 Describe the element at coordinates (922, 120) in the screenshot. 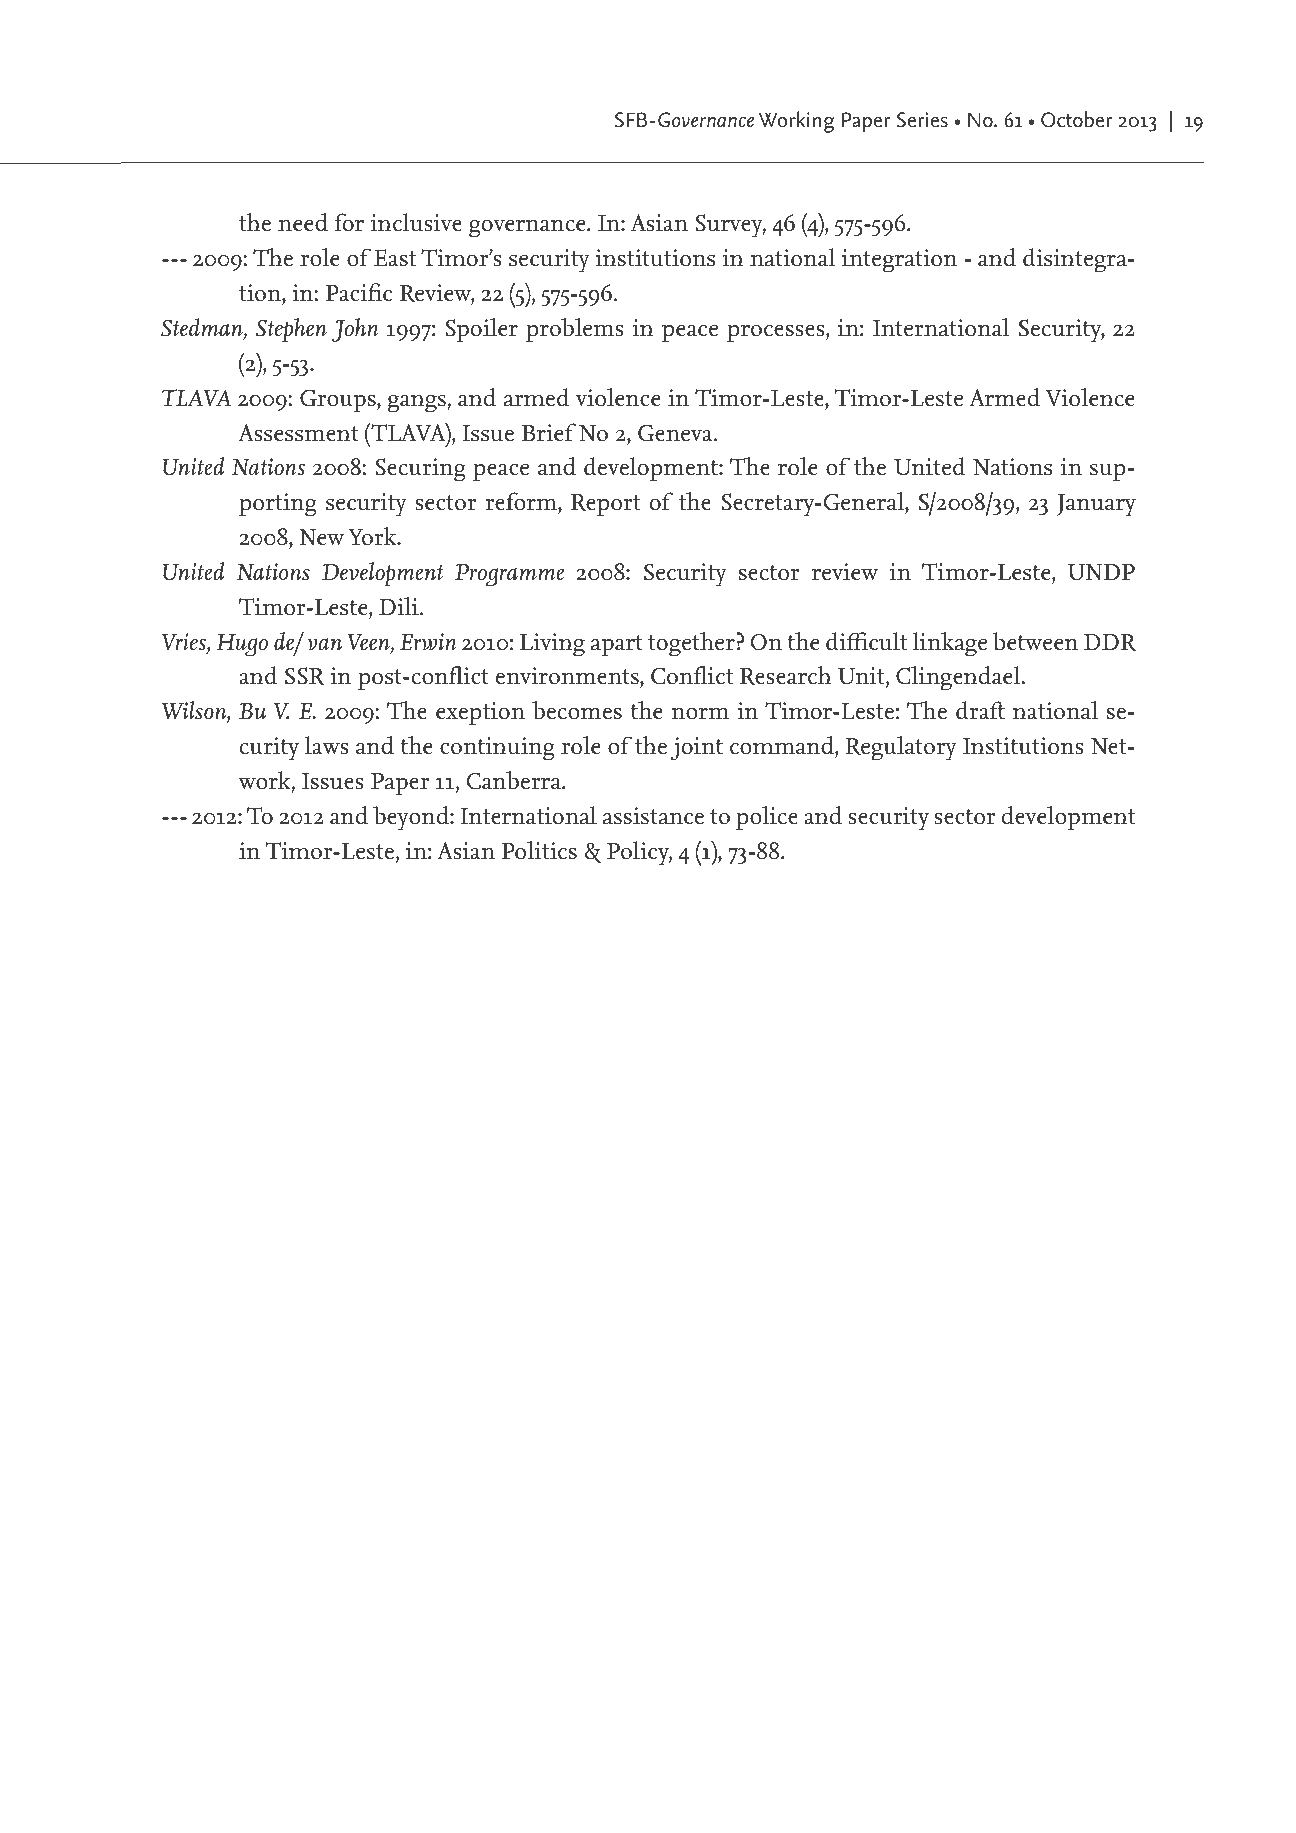

I see `Series` at that location.
